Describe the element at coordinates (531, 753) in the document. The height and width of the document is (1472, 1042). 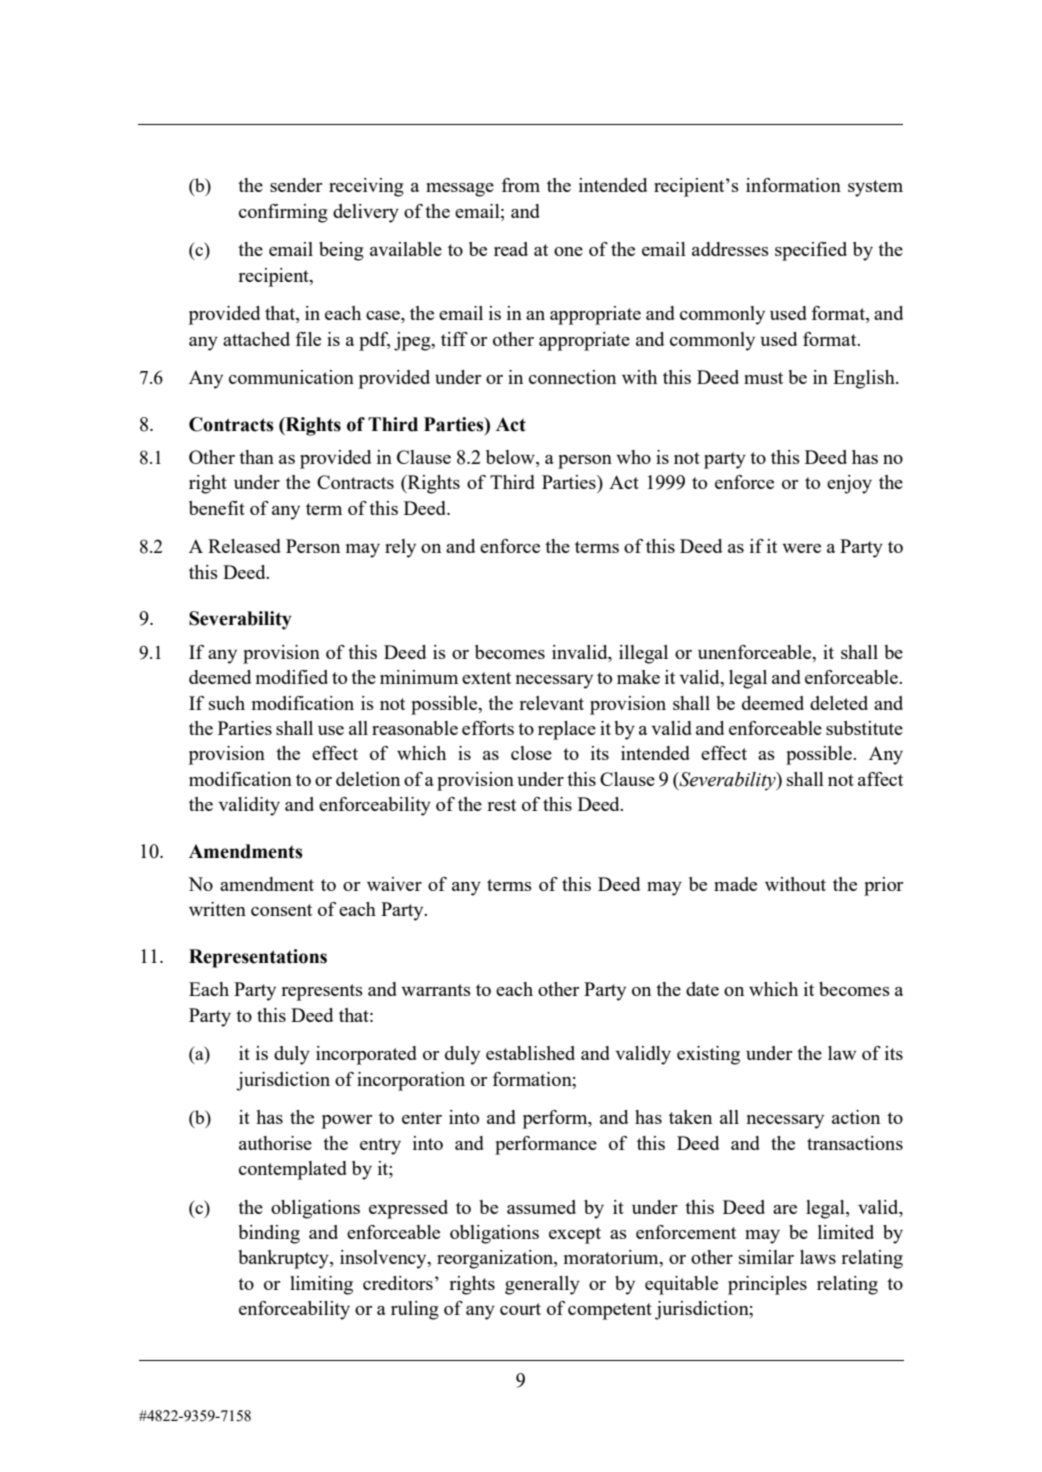
I see `close` at that location.
